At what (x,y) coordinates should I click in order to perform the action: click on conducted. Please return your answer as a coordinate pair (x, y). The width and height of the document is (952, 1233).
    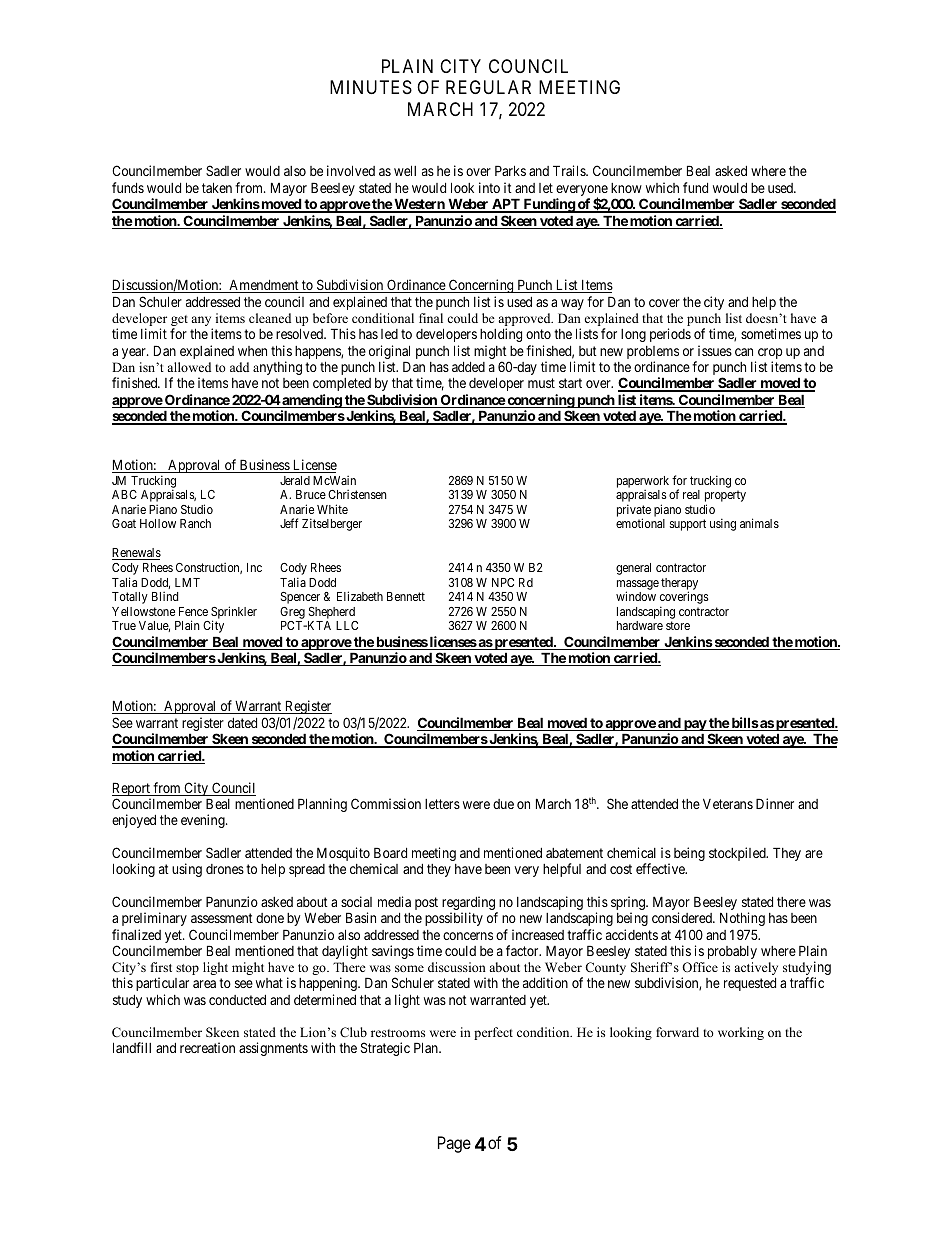
    Looking at the image, I should click on (237, 1000).
